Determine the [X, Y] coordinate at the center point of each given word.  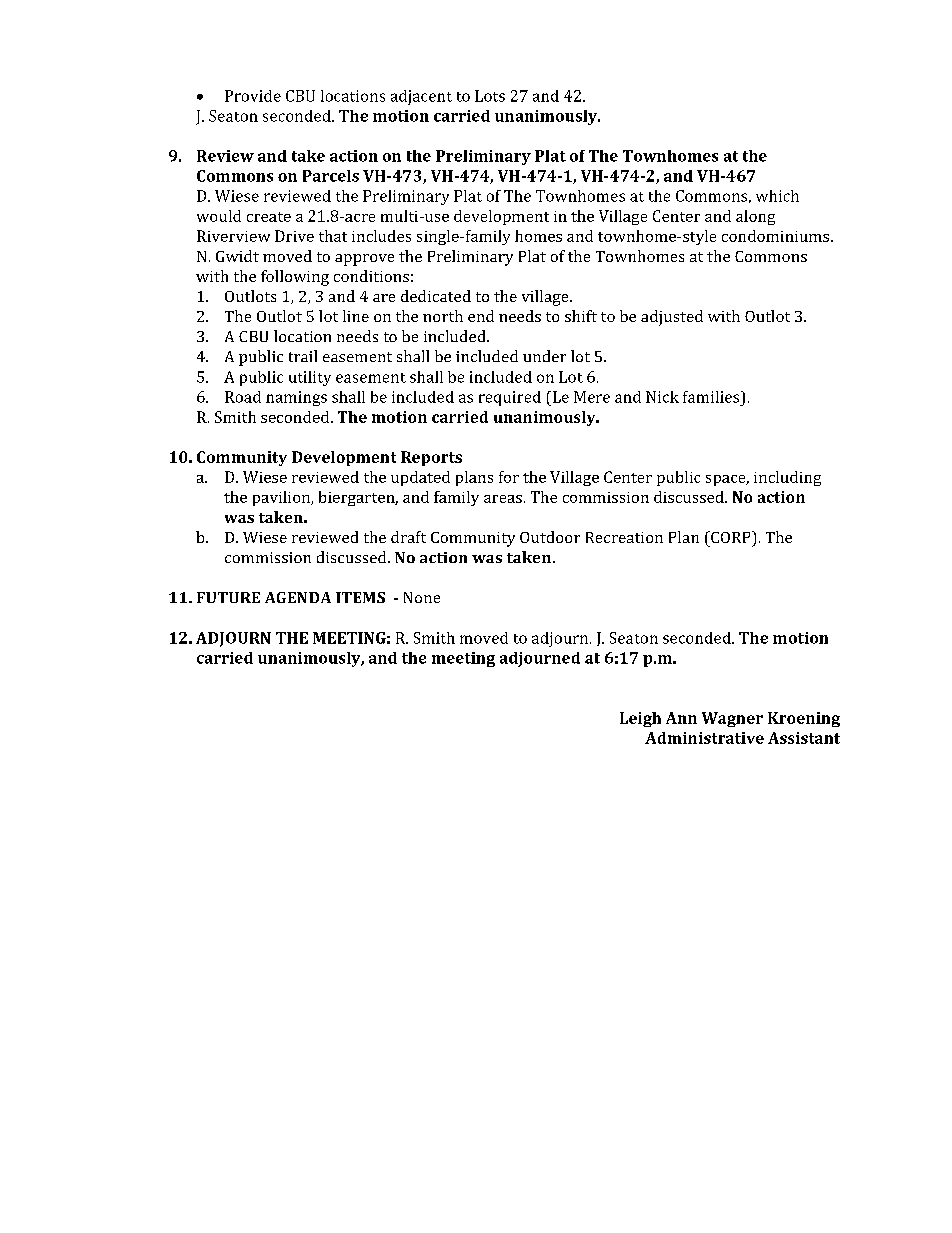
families [711, 397]
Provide [253, 96]
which [777, 196]
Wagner [732, 719]
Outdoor [550, 537]
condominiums [775, 236]
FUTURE [228, 597]
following [295, 278]
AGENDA [298, 597]
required [510, 398]
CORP [731, 537]
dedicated [436, 296]
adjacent [421, 97]
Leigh [640, 719]
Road [243, 397]
